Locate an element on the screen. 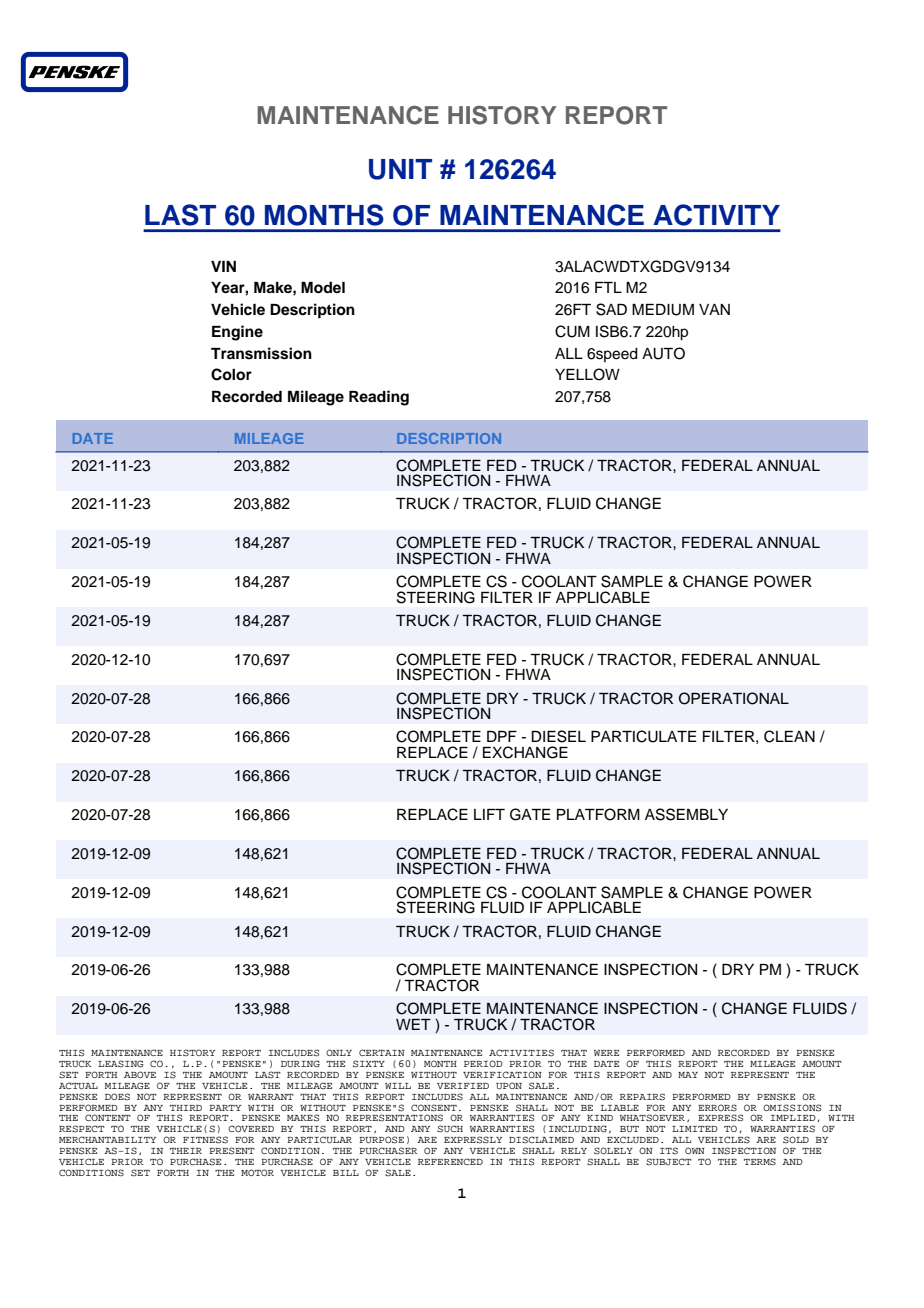  Reading is located at coordinates (379, 398).
